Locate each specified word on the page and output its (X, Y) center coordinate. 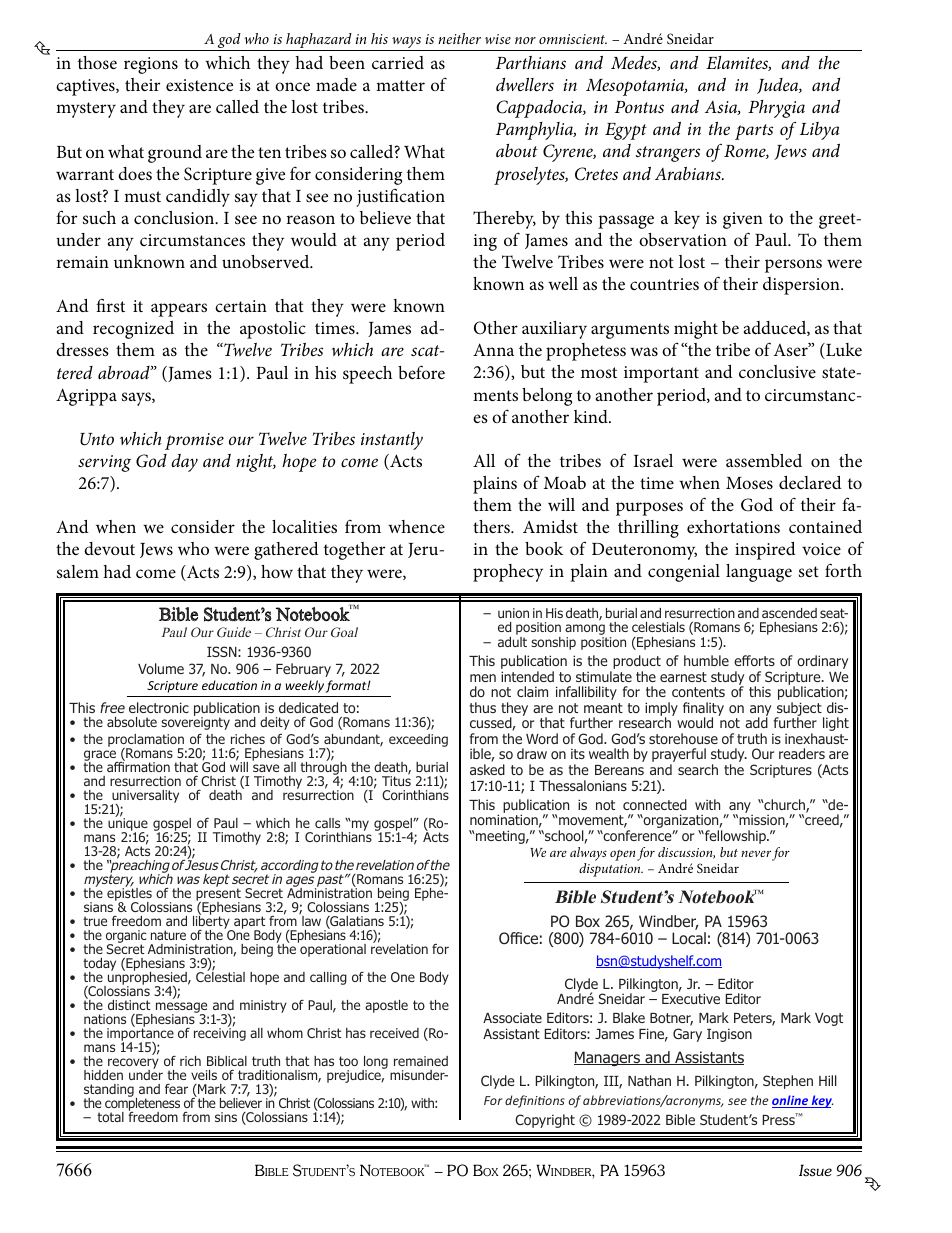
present (218, 894)
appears (179, 310)
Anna (493, 349)
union (513, 613)
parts (754, 132)
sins (226, 1117)
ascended (789, 613)
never (756, 853)
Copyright (545, 1121)
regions (151, 65)
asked (487, 769)
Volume (161, 668)
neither (459, 38)
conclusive (777, 371)
